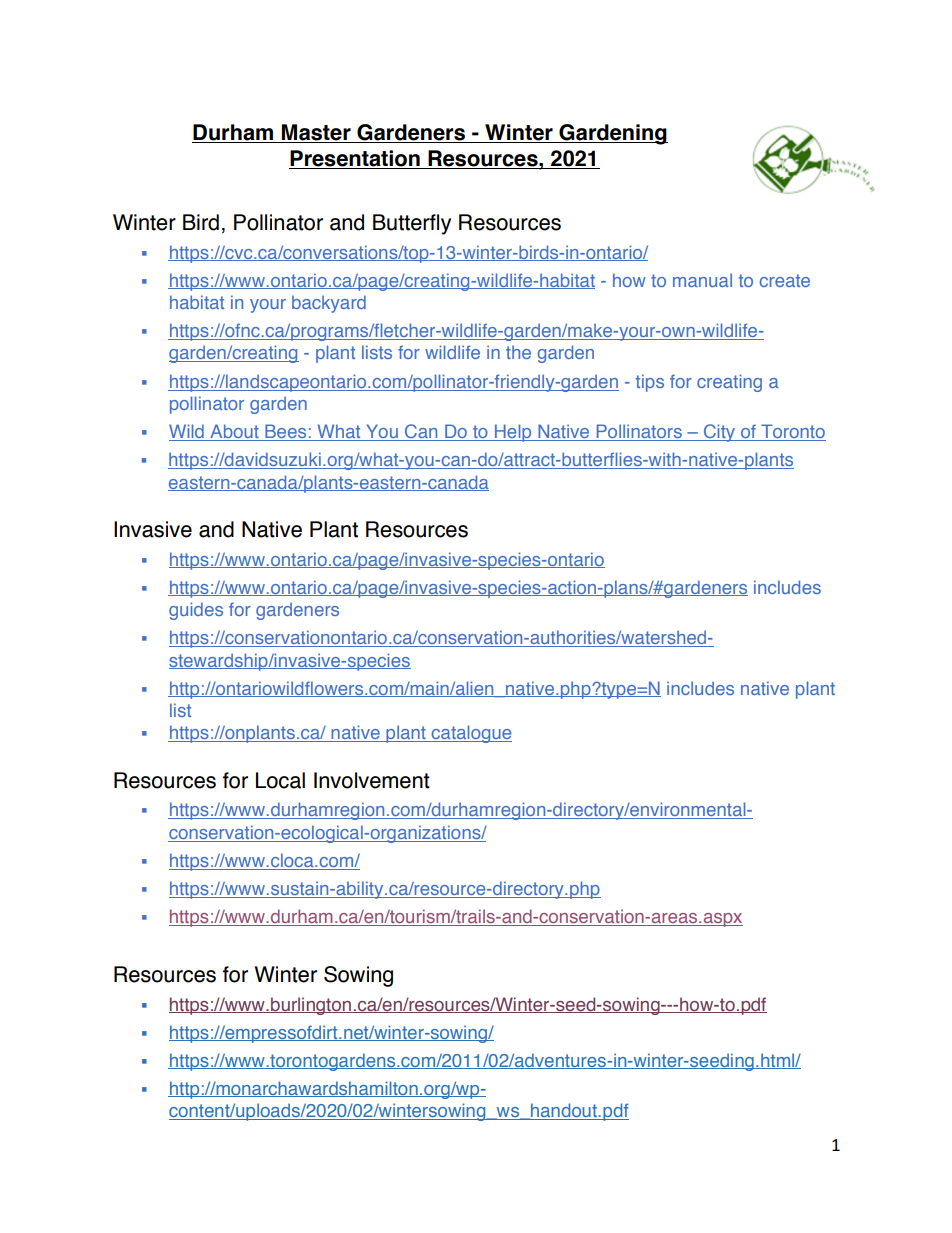 The height and width of the document is (1233, 952). Describe the element at coordinates (355, 159) in the document. I see `Presentation` at that location.
